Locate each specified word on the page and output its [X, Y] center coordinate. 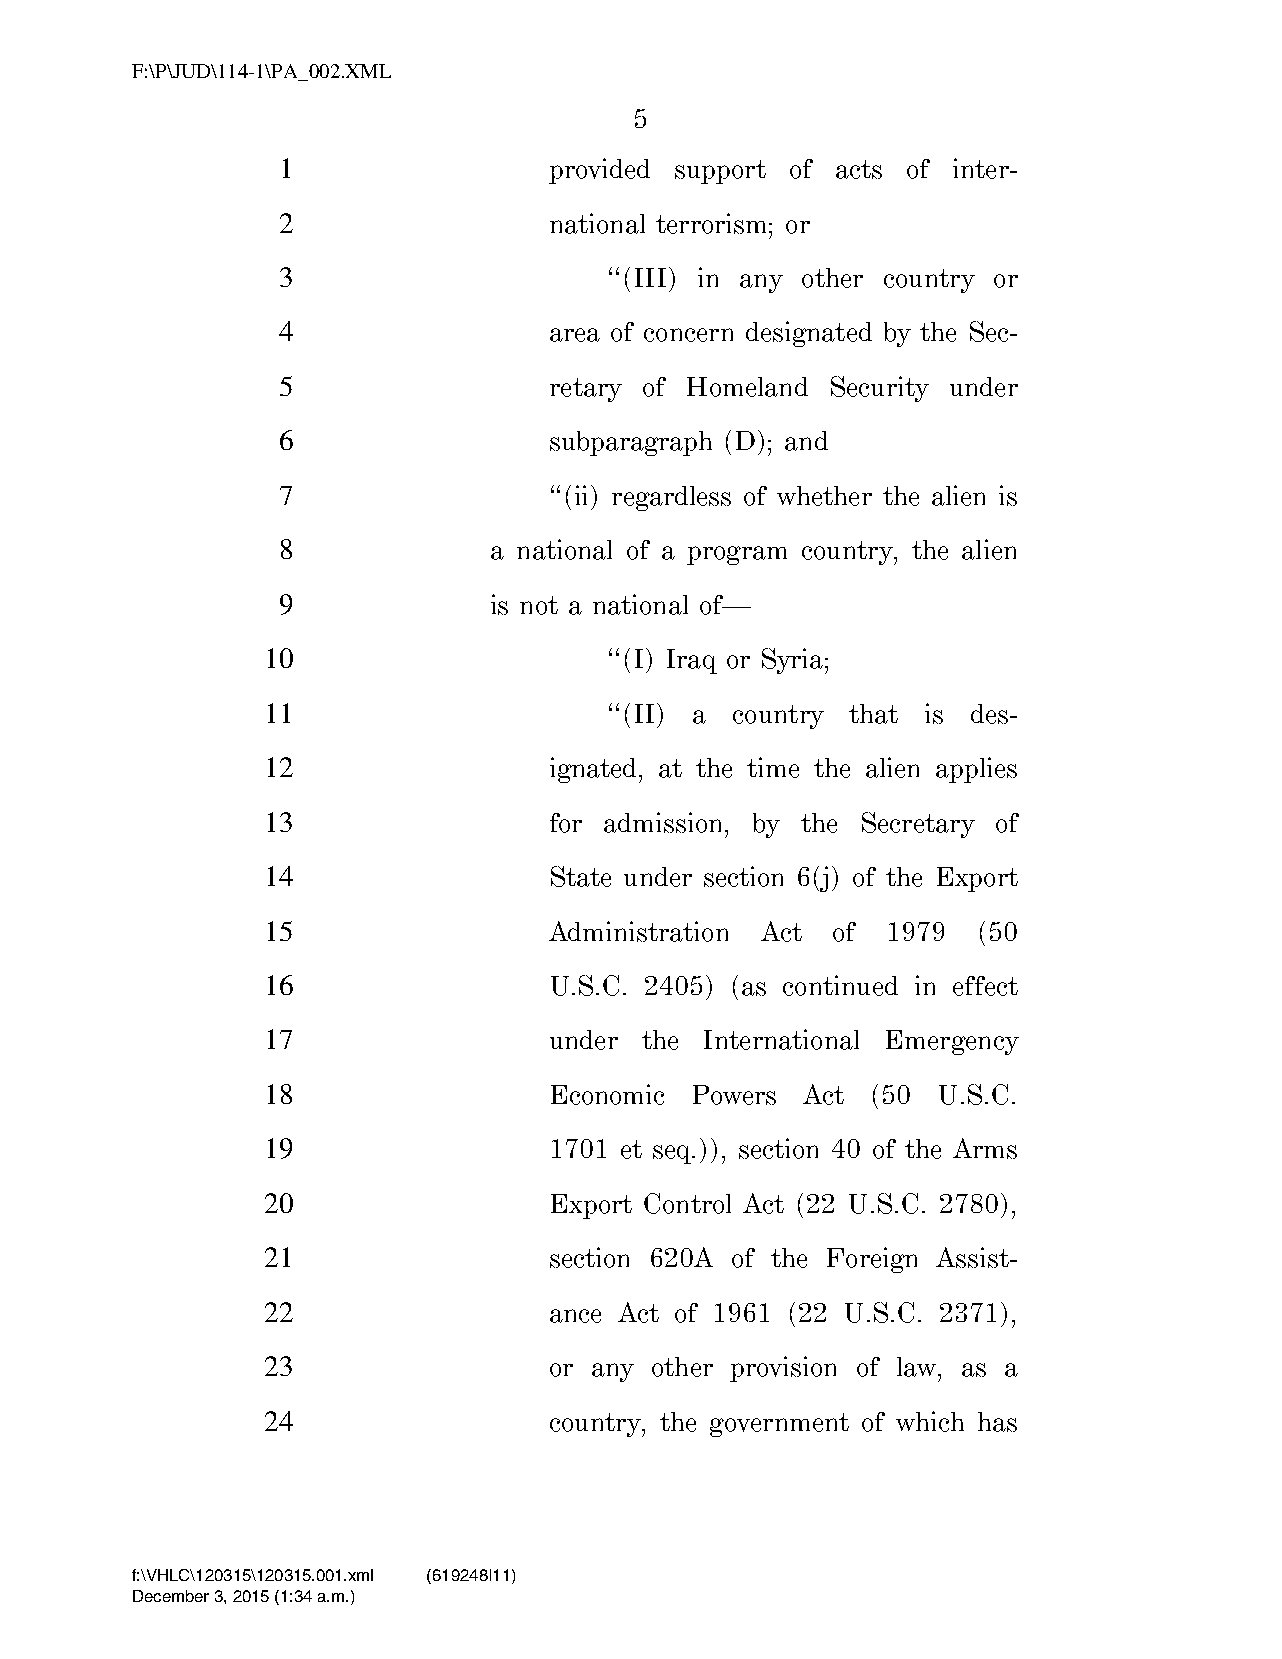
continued [840, 985]
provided [599, 171]
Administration [638, 931]
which [930, 1421]
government [779, 1425]
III [650, 277]
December [171, 1596]
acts [859, 169]
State [581, 876]
